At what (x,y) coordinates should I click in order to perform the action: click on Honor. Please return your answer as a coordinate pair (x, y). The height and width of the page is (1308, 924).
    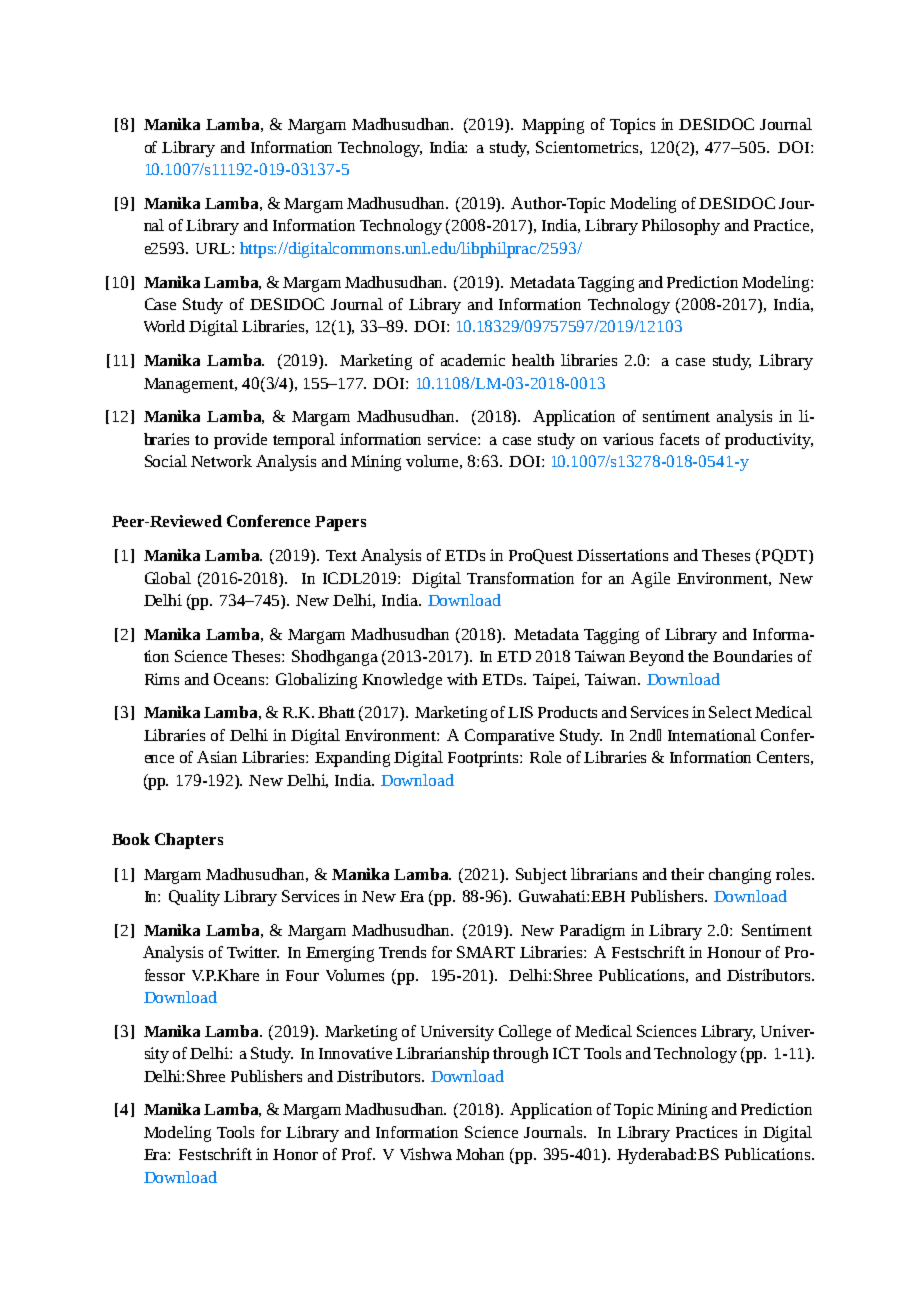
    Looking at the image, I should click on (295, 1154).
